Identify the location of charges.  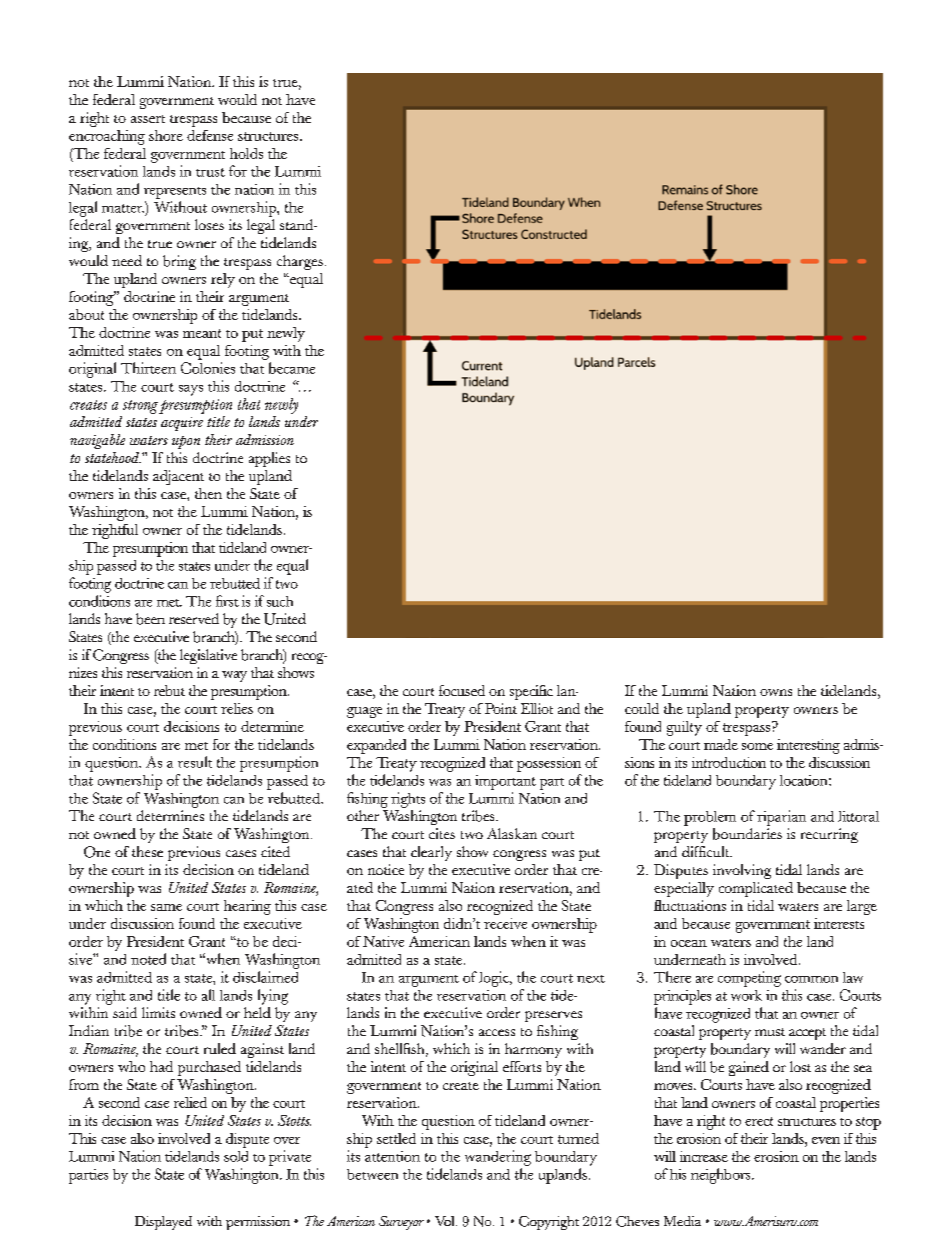
(300, 262).
